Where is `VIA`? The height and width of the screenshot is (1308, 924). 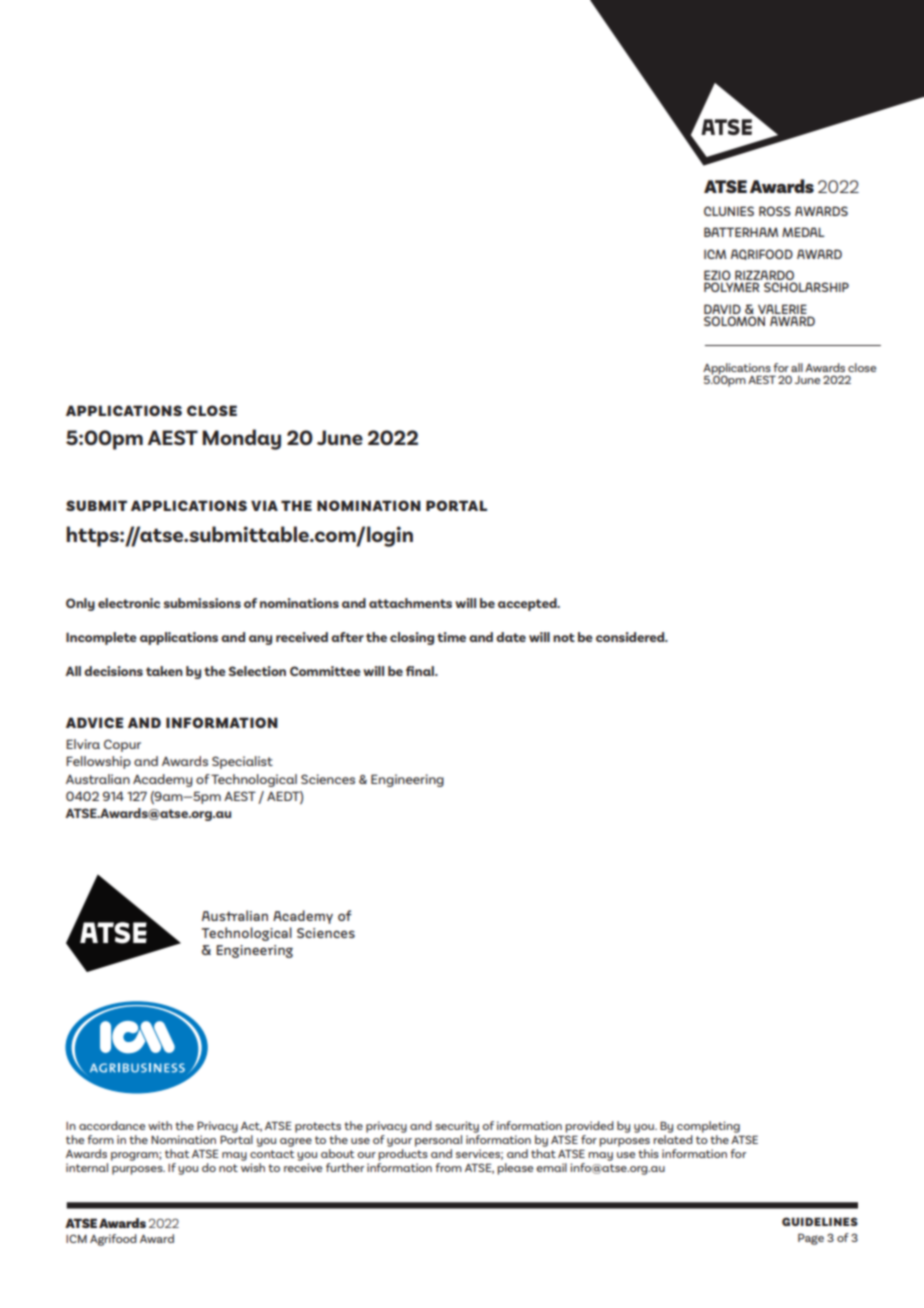
VIA is located at coordinates (264, 505).
